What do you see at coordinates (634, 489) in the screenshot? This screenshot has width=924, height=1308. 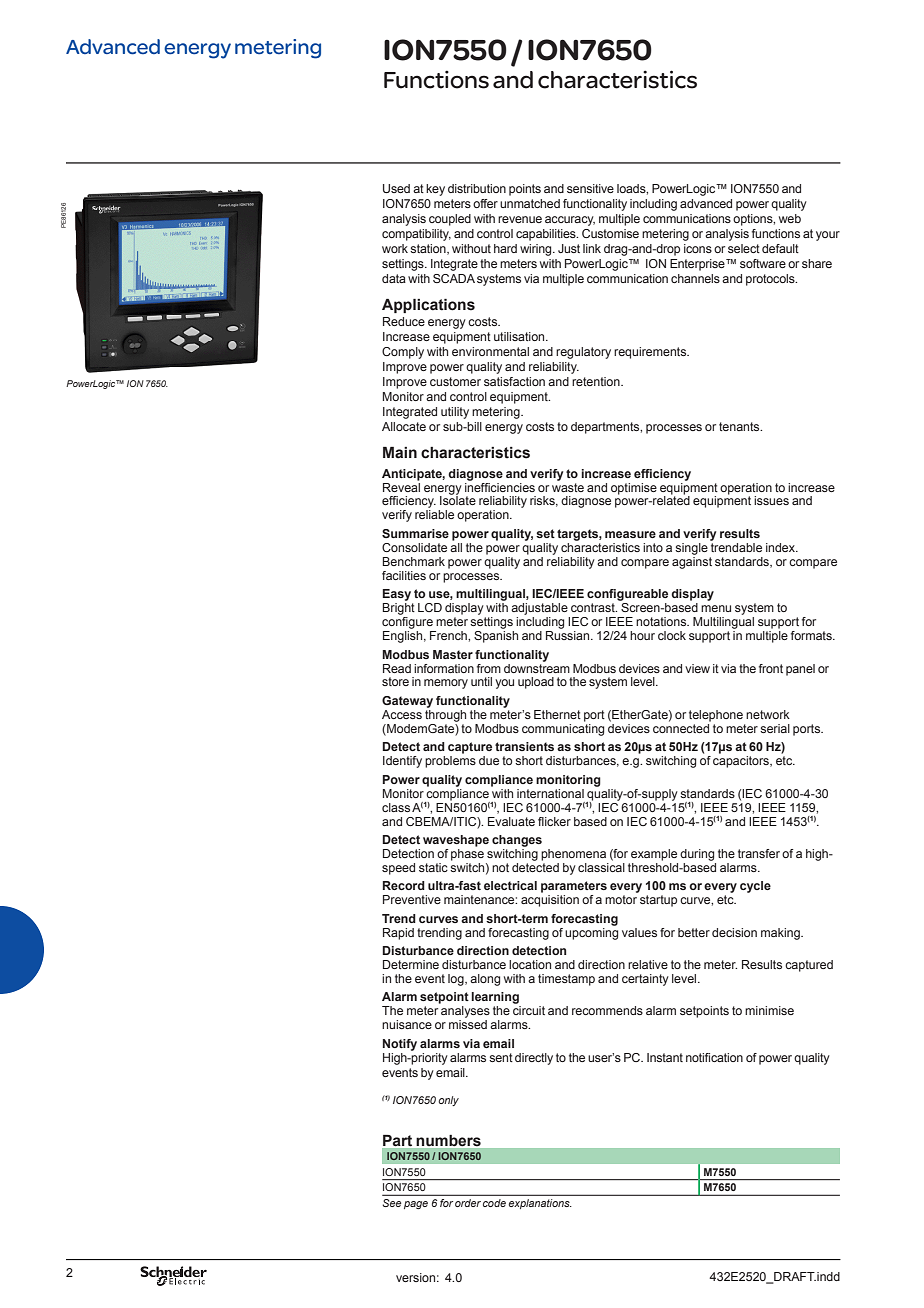 I see `optimise` at bounding box center [634, 489].
